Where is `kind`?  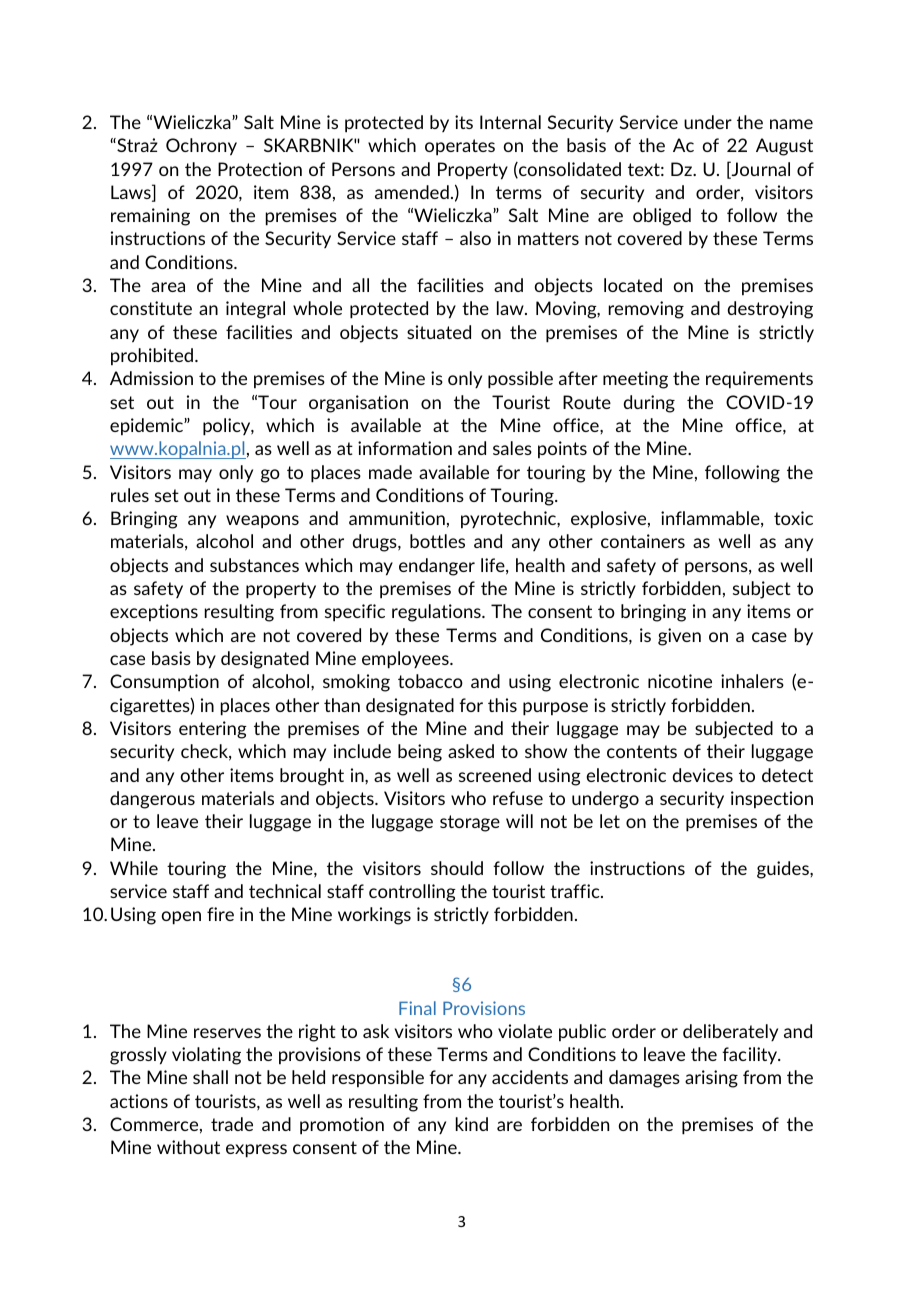 kind is located at coordinates (472, 1124).
